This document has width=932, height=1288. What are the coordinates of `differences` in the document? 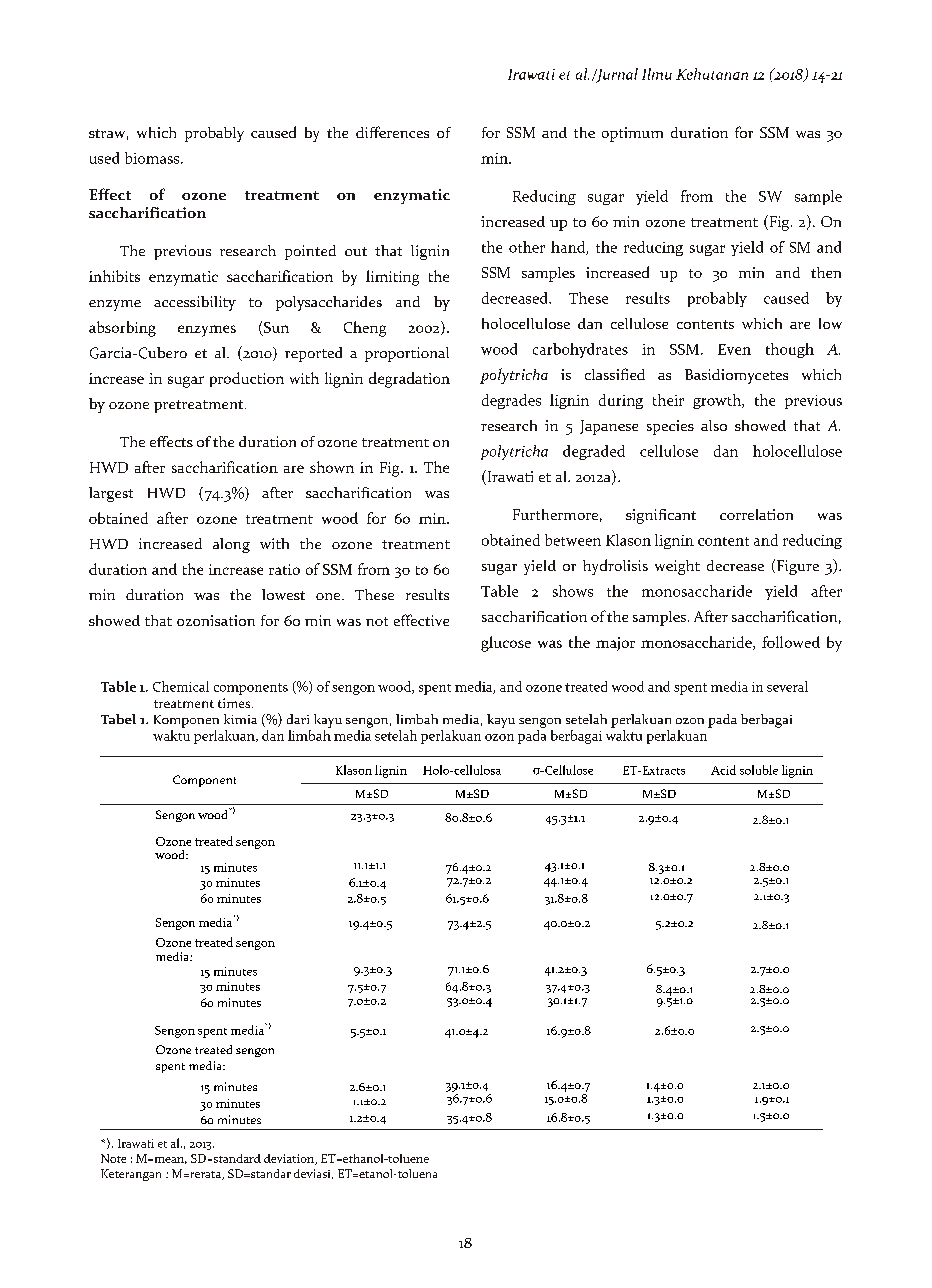 It's located at (392, 132).
